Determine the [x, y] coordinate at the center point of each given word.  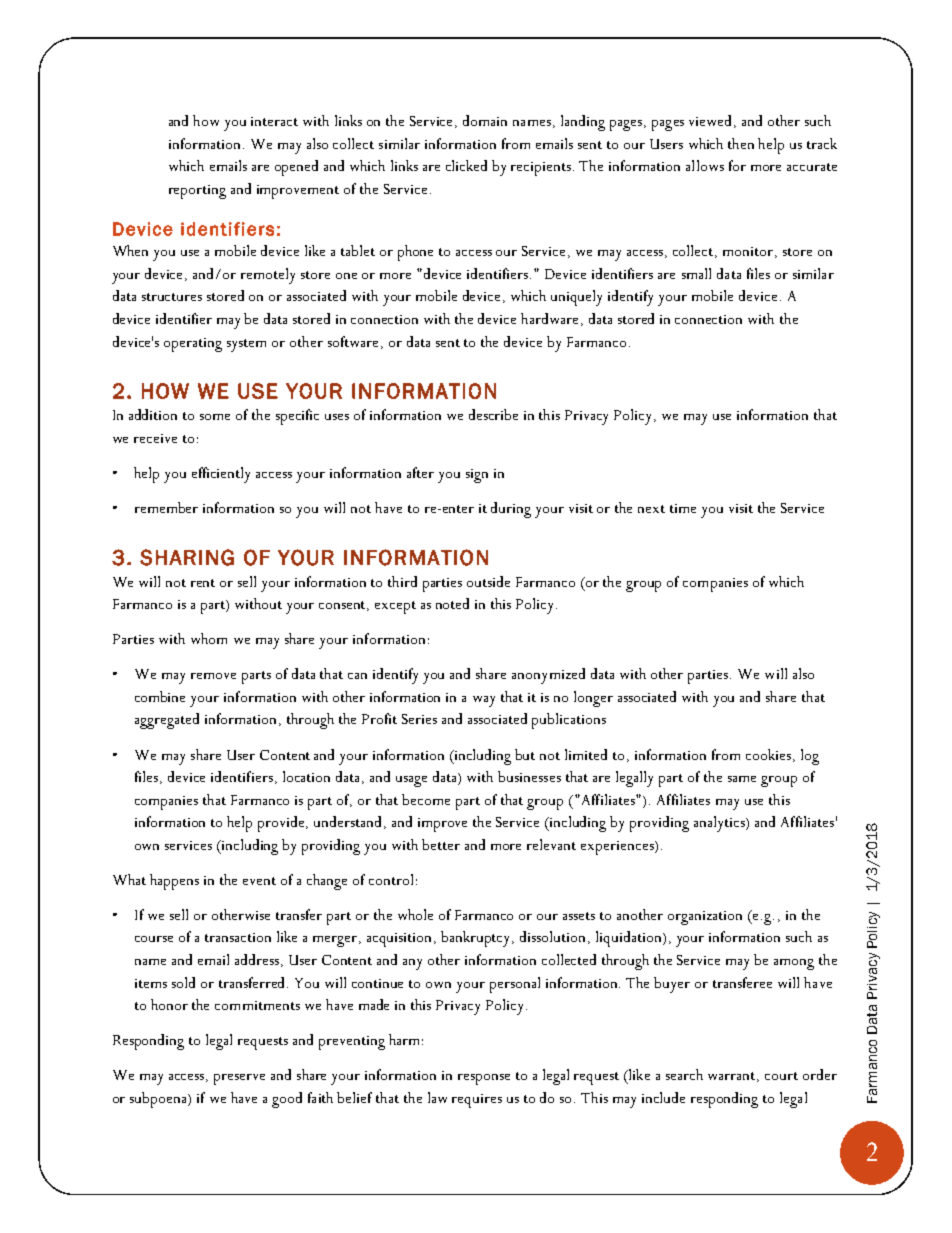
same [742, 779]
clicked [466, 165]
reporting [197, 192]
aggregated [167, 721]
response [484, 1079]
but [525, 754]
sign [477, 476]
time [683, 508]
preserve [239, 1079]
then [741, 143]
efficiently [221, 475]
